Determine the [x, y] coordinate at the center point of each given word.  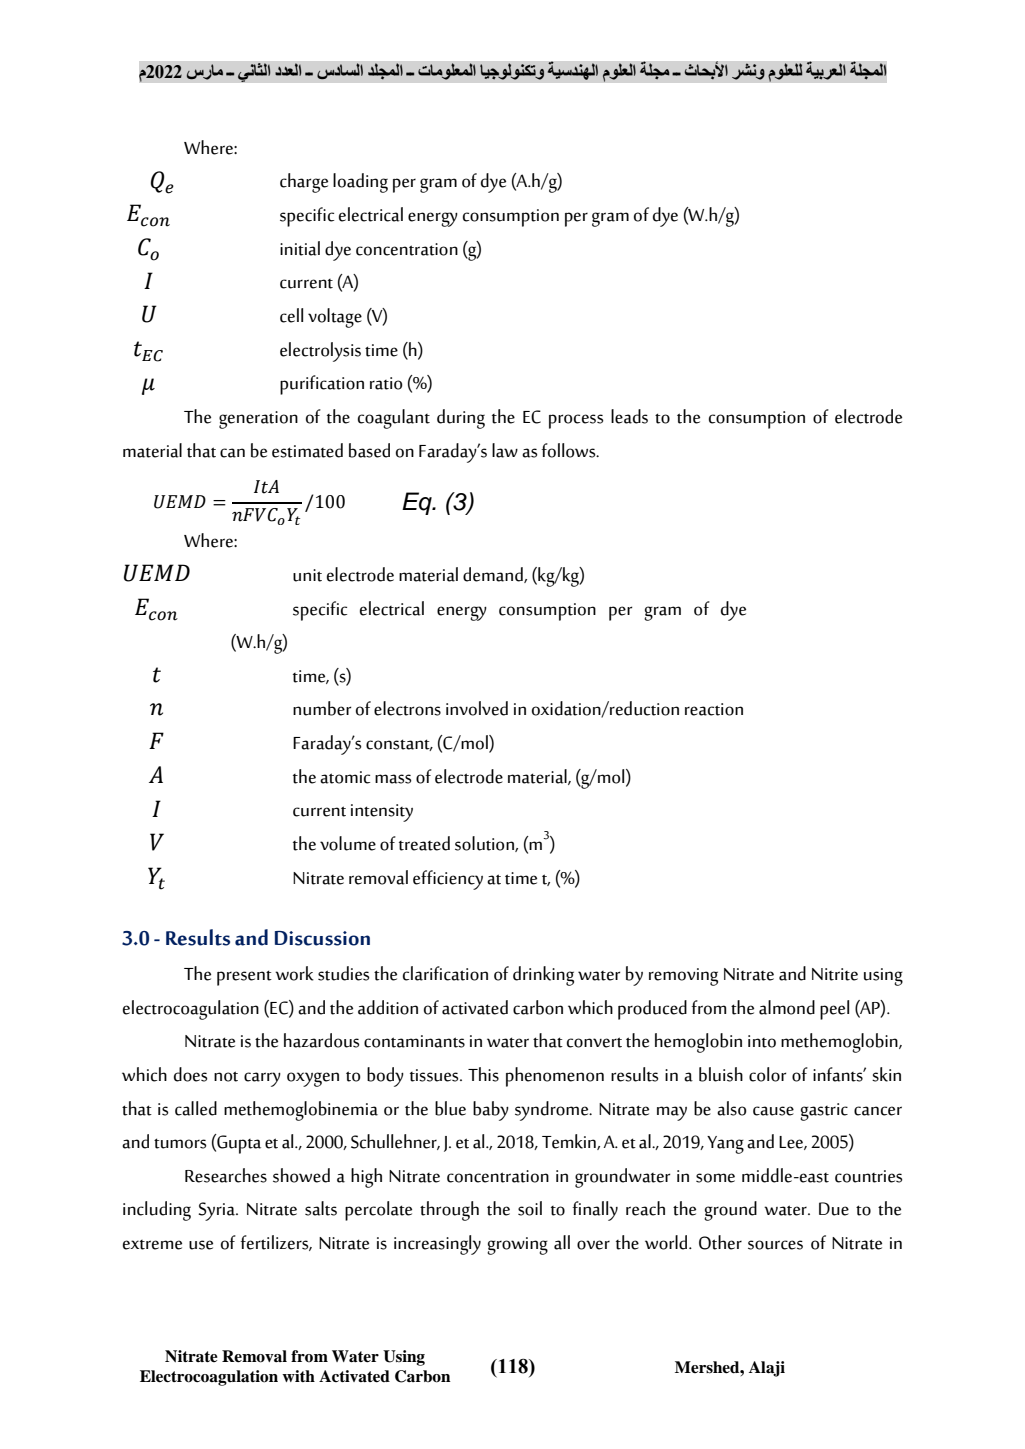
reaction [714, 709]
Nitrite [835, 974]
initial [300, 248]
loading [360, 183]
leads [629, 416]
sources [775, 1245]
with [298, 1376]
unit [307, 575]
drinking [543, 976]
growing [517, 1246]
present [244, 978]
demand [494, 575]
